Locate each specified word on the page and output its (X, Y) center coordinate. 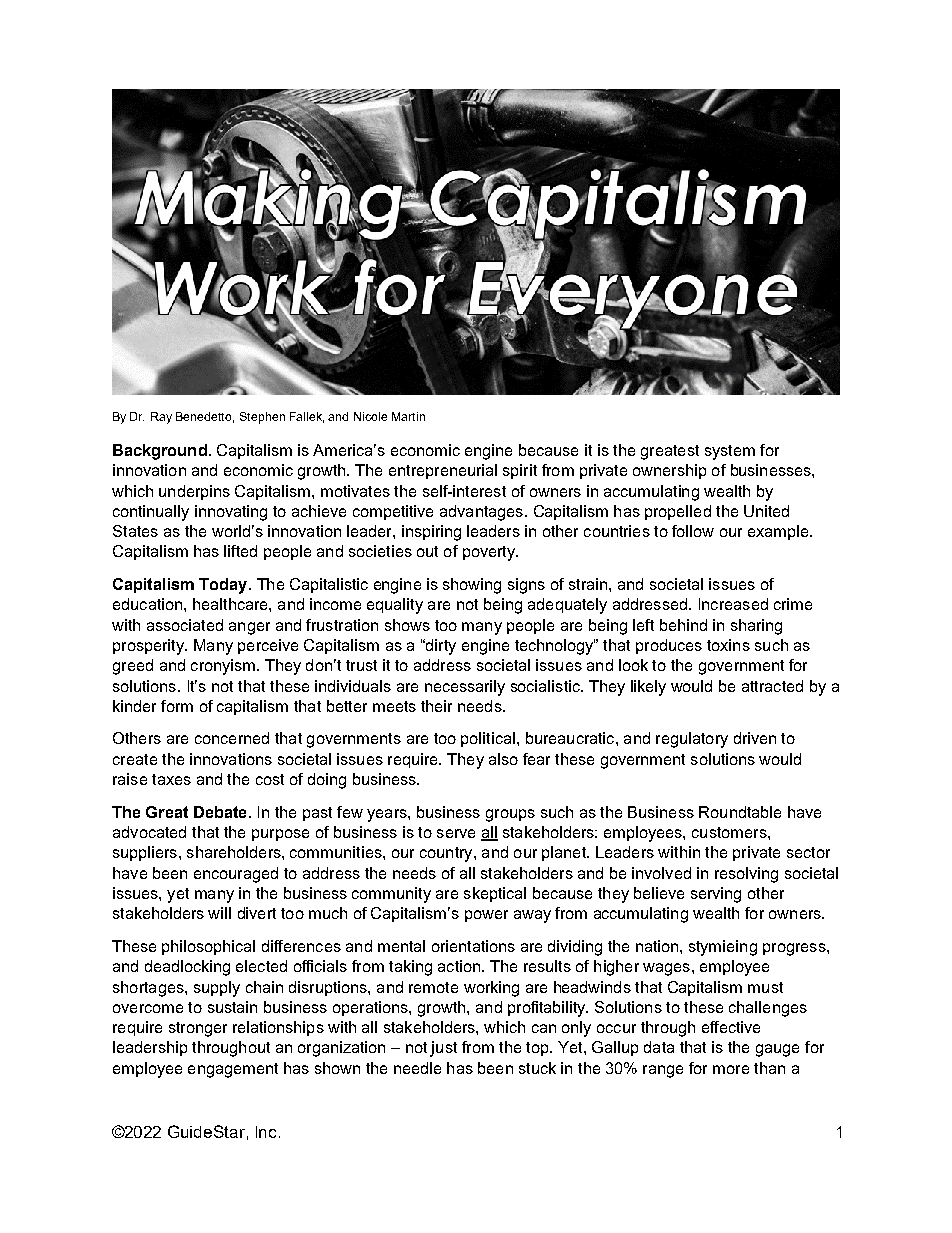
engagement (233, 1070)
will (219, 913)
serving (716, 895)
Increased (733, 604)
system (730, 452)
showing (472, 586)
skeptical (495, 894)
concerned (232, 738)
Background (160, 452)
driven (755, 738)
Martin (408, 416)
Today (224, 586)
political (488, 739)
